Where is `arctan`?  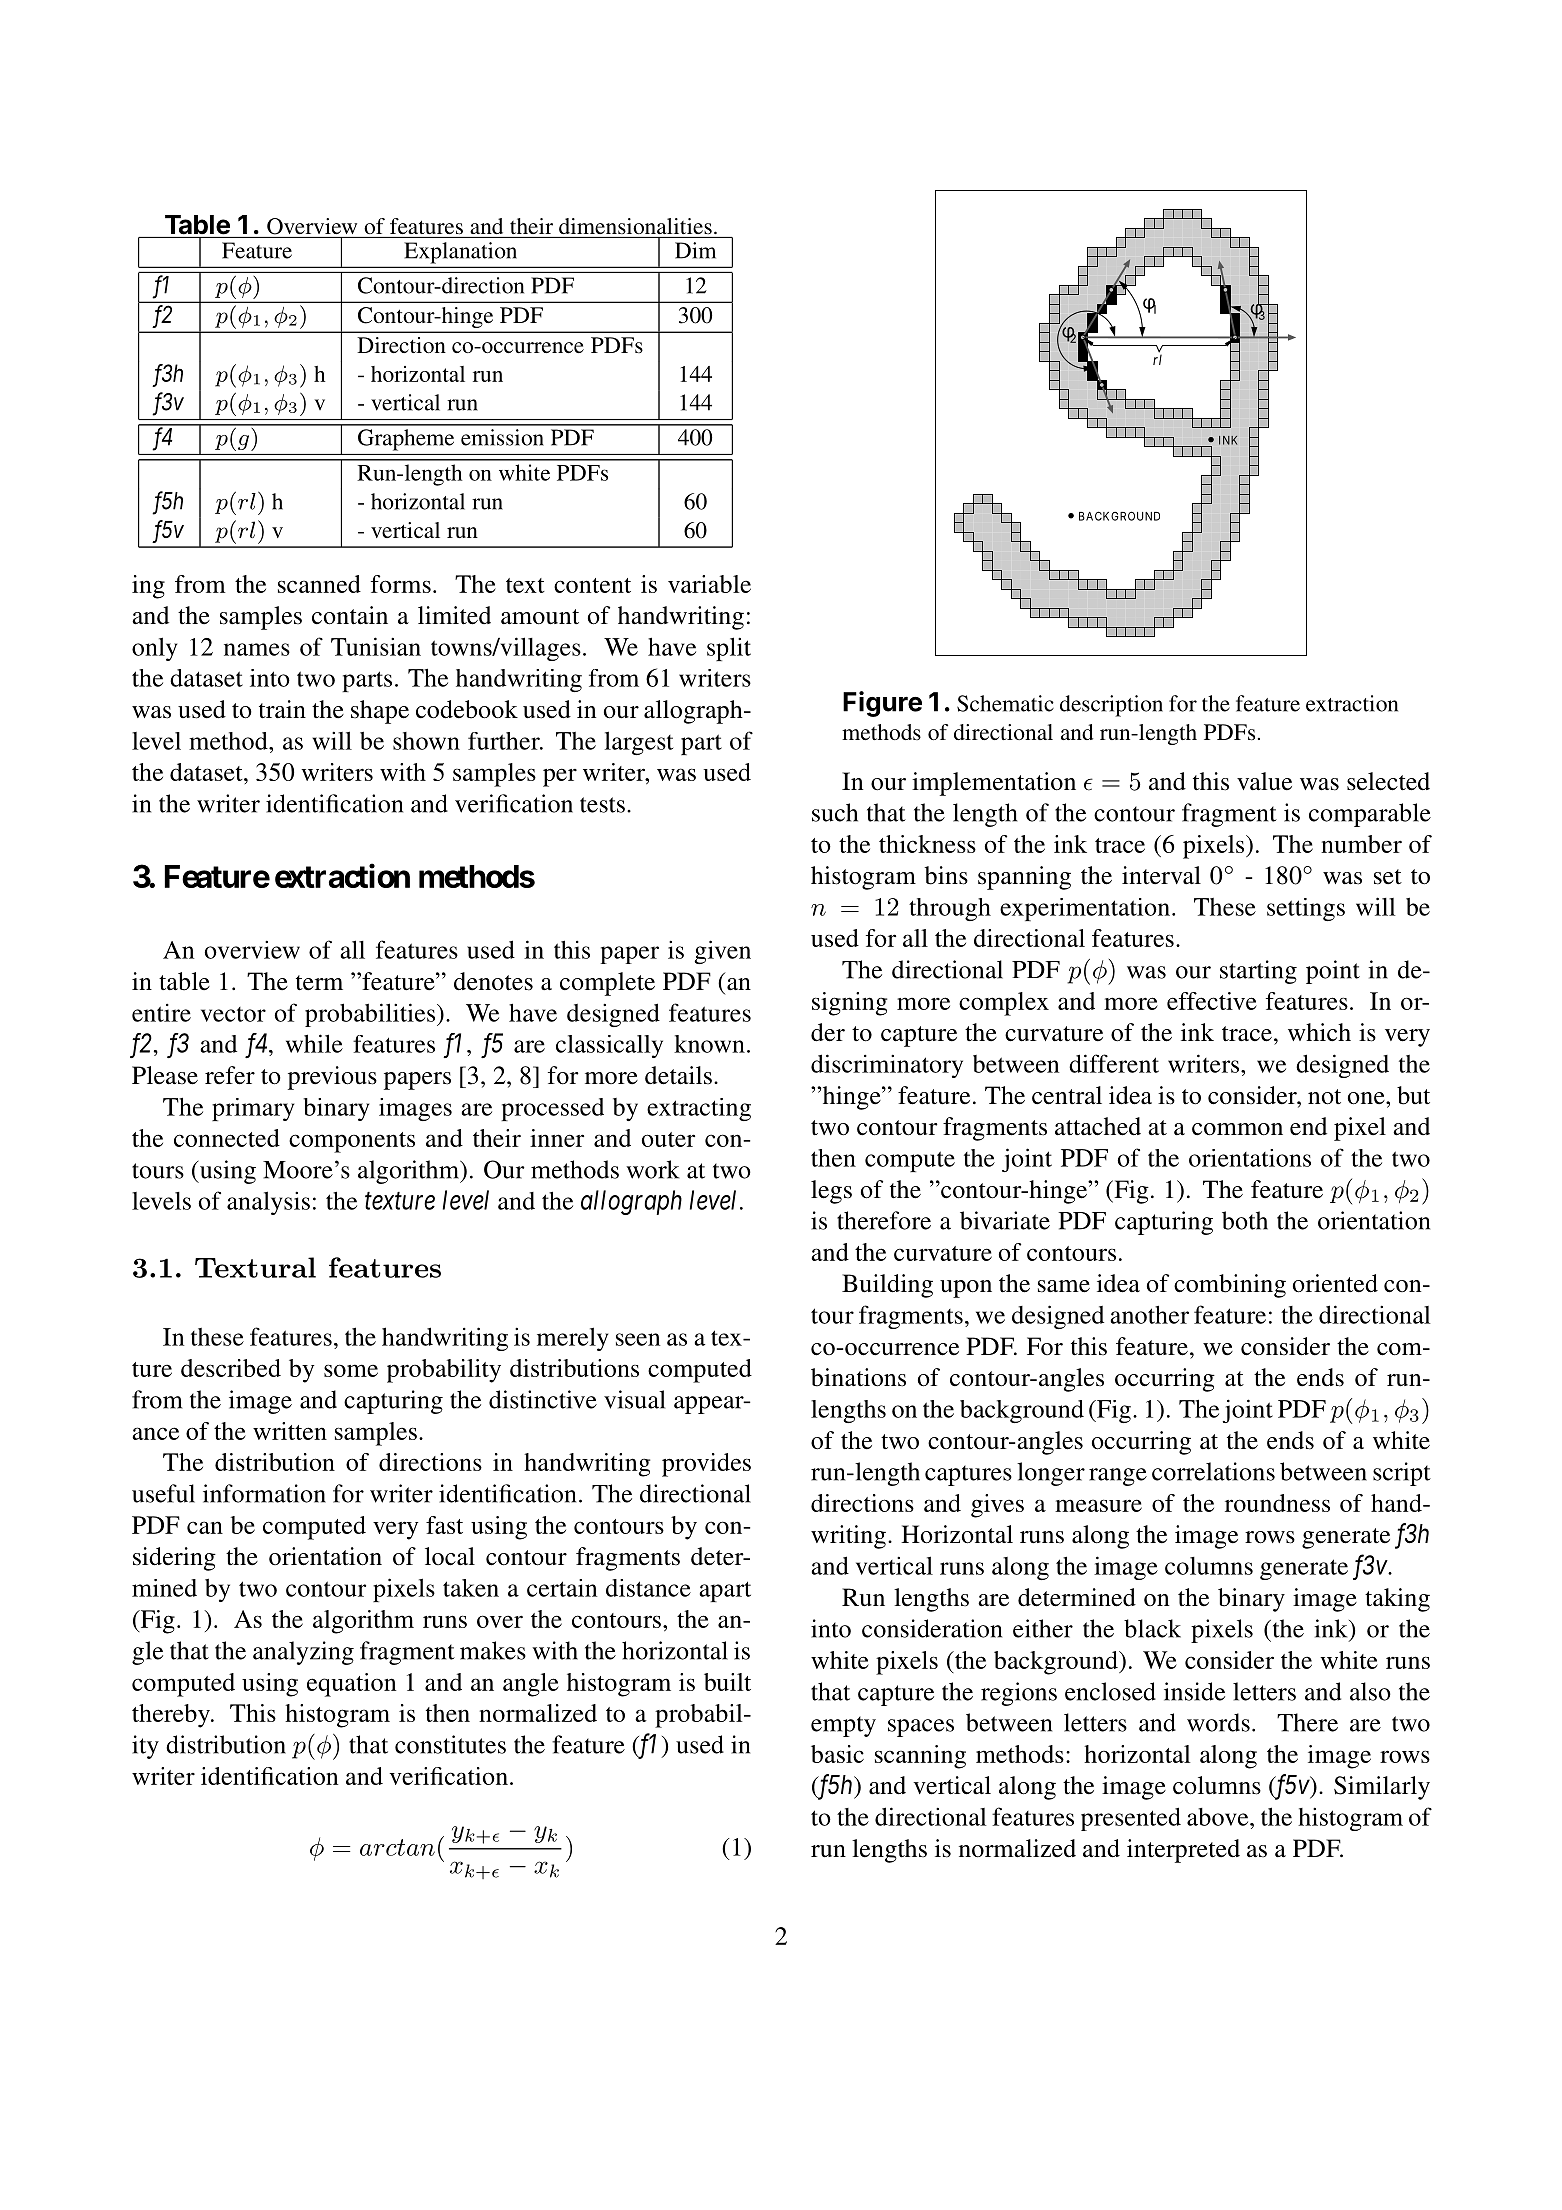
arctan is located at coordinates (397, 1847).
